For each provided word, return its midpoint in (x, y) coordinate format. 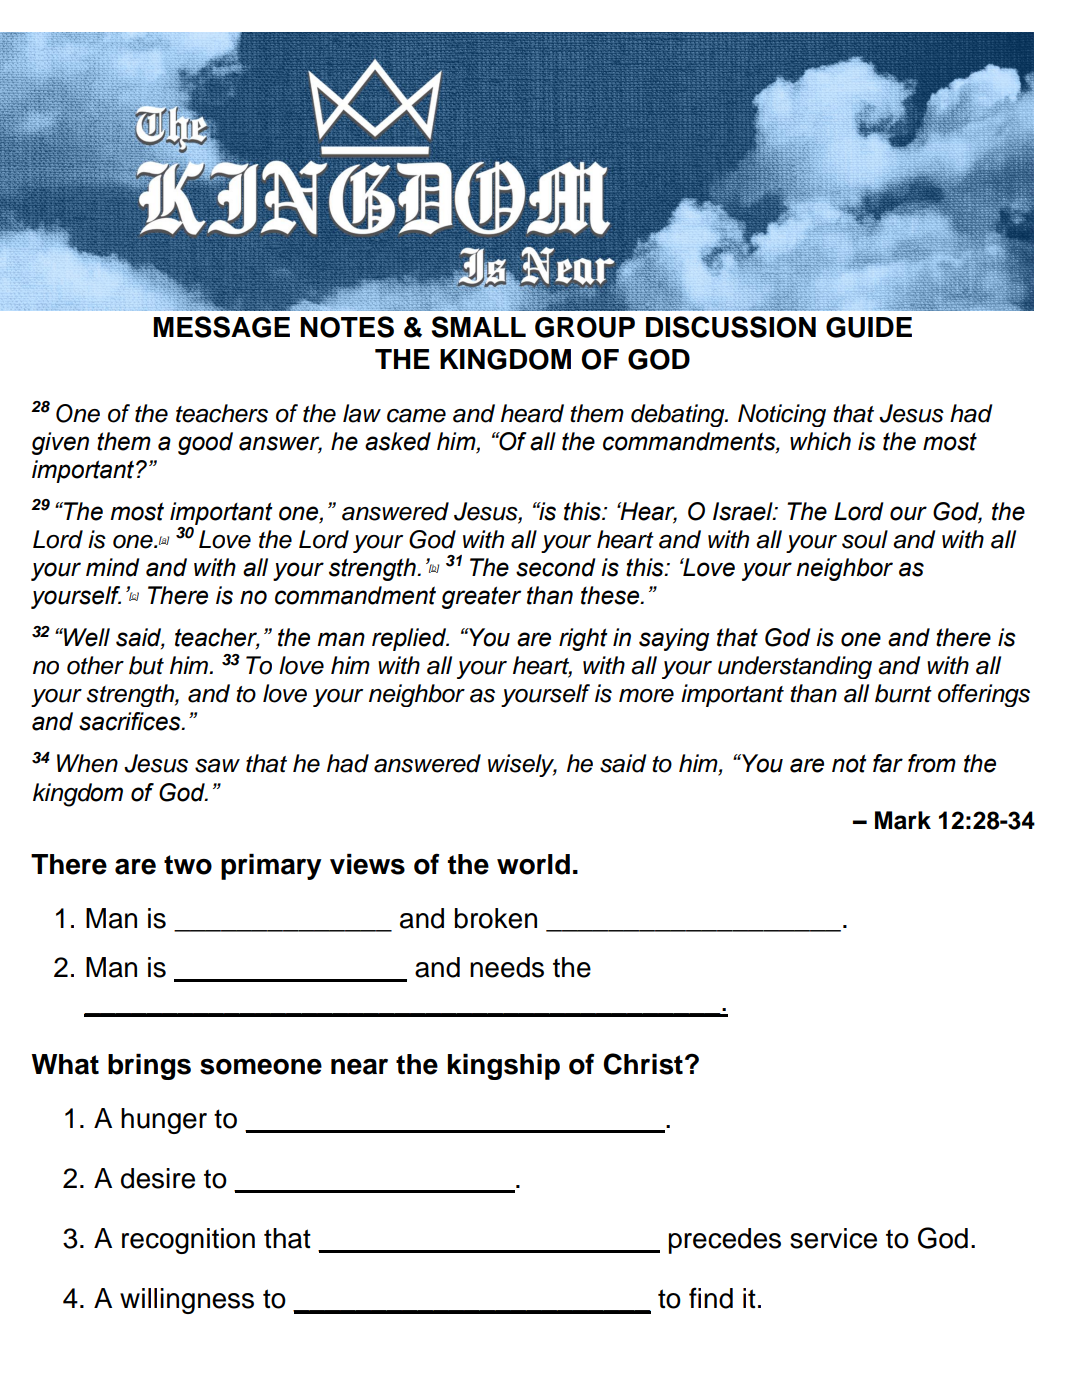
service (833, 1238)
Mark (903, 820)
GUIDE (869, 327)
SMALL (478, 327)
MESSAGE (221, 327)
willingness (187, 1301)
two (188, 865)
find (711, 1298)
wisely (522, 765)
